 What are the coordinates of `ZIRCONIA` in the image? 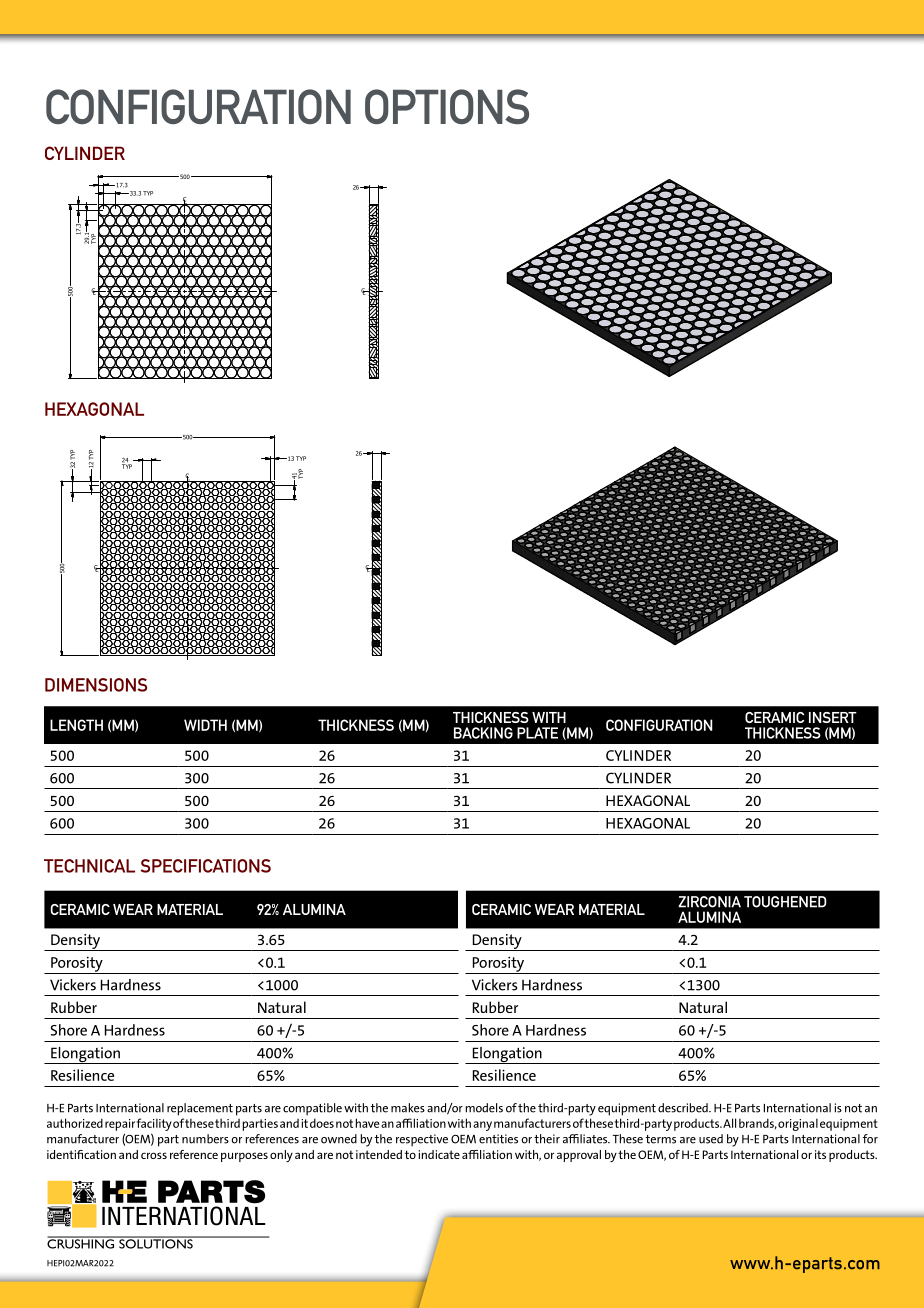 It's located at (709, 902).
